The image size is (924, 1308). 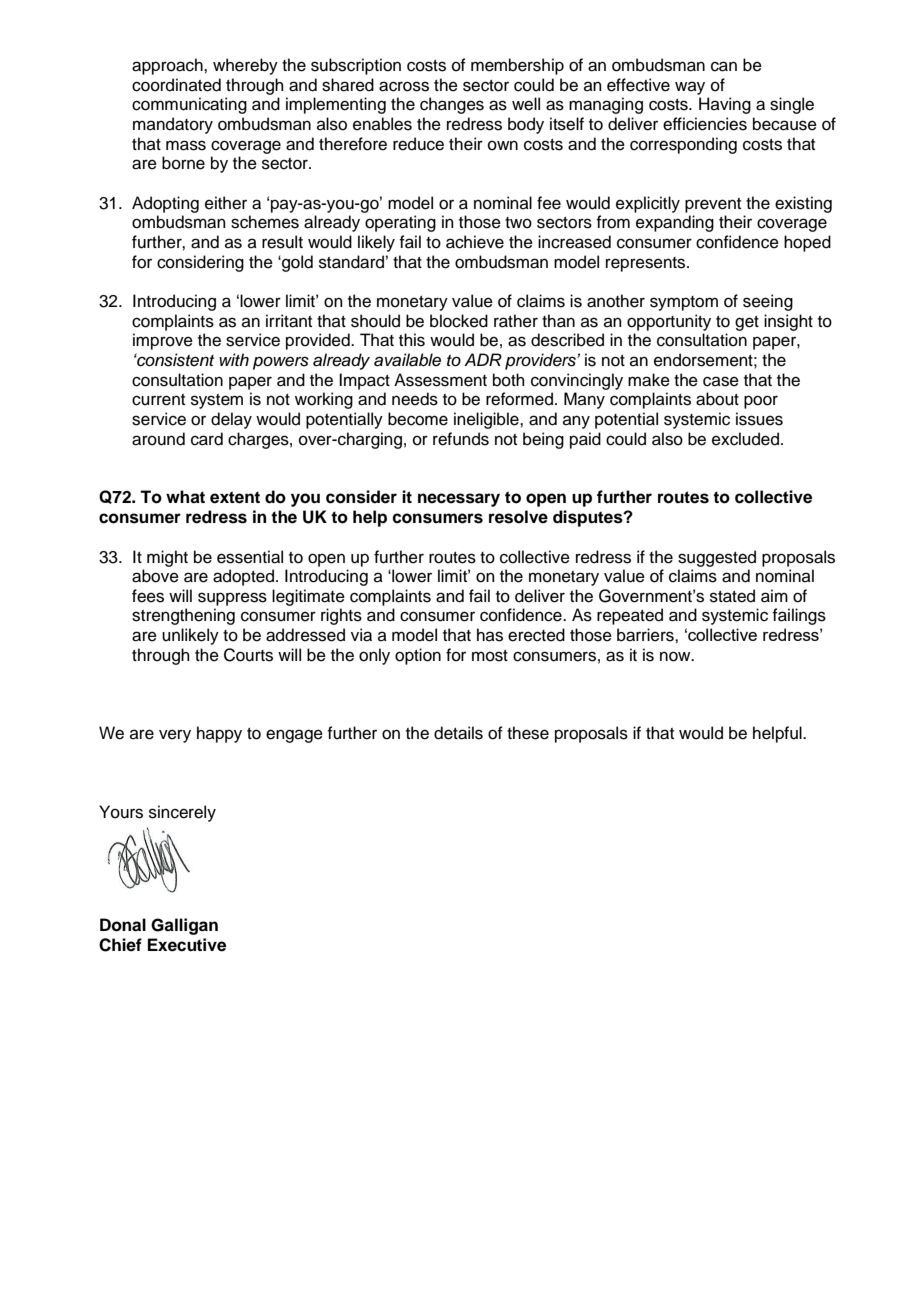 I want to click on happy, so click(x=219, y=734).
